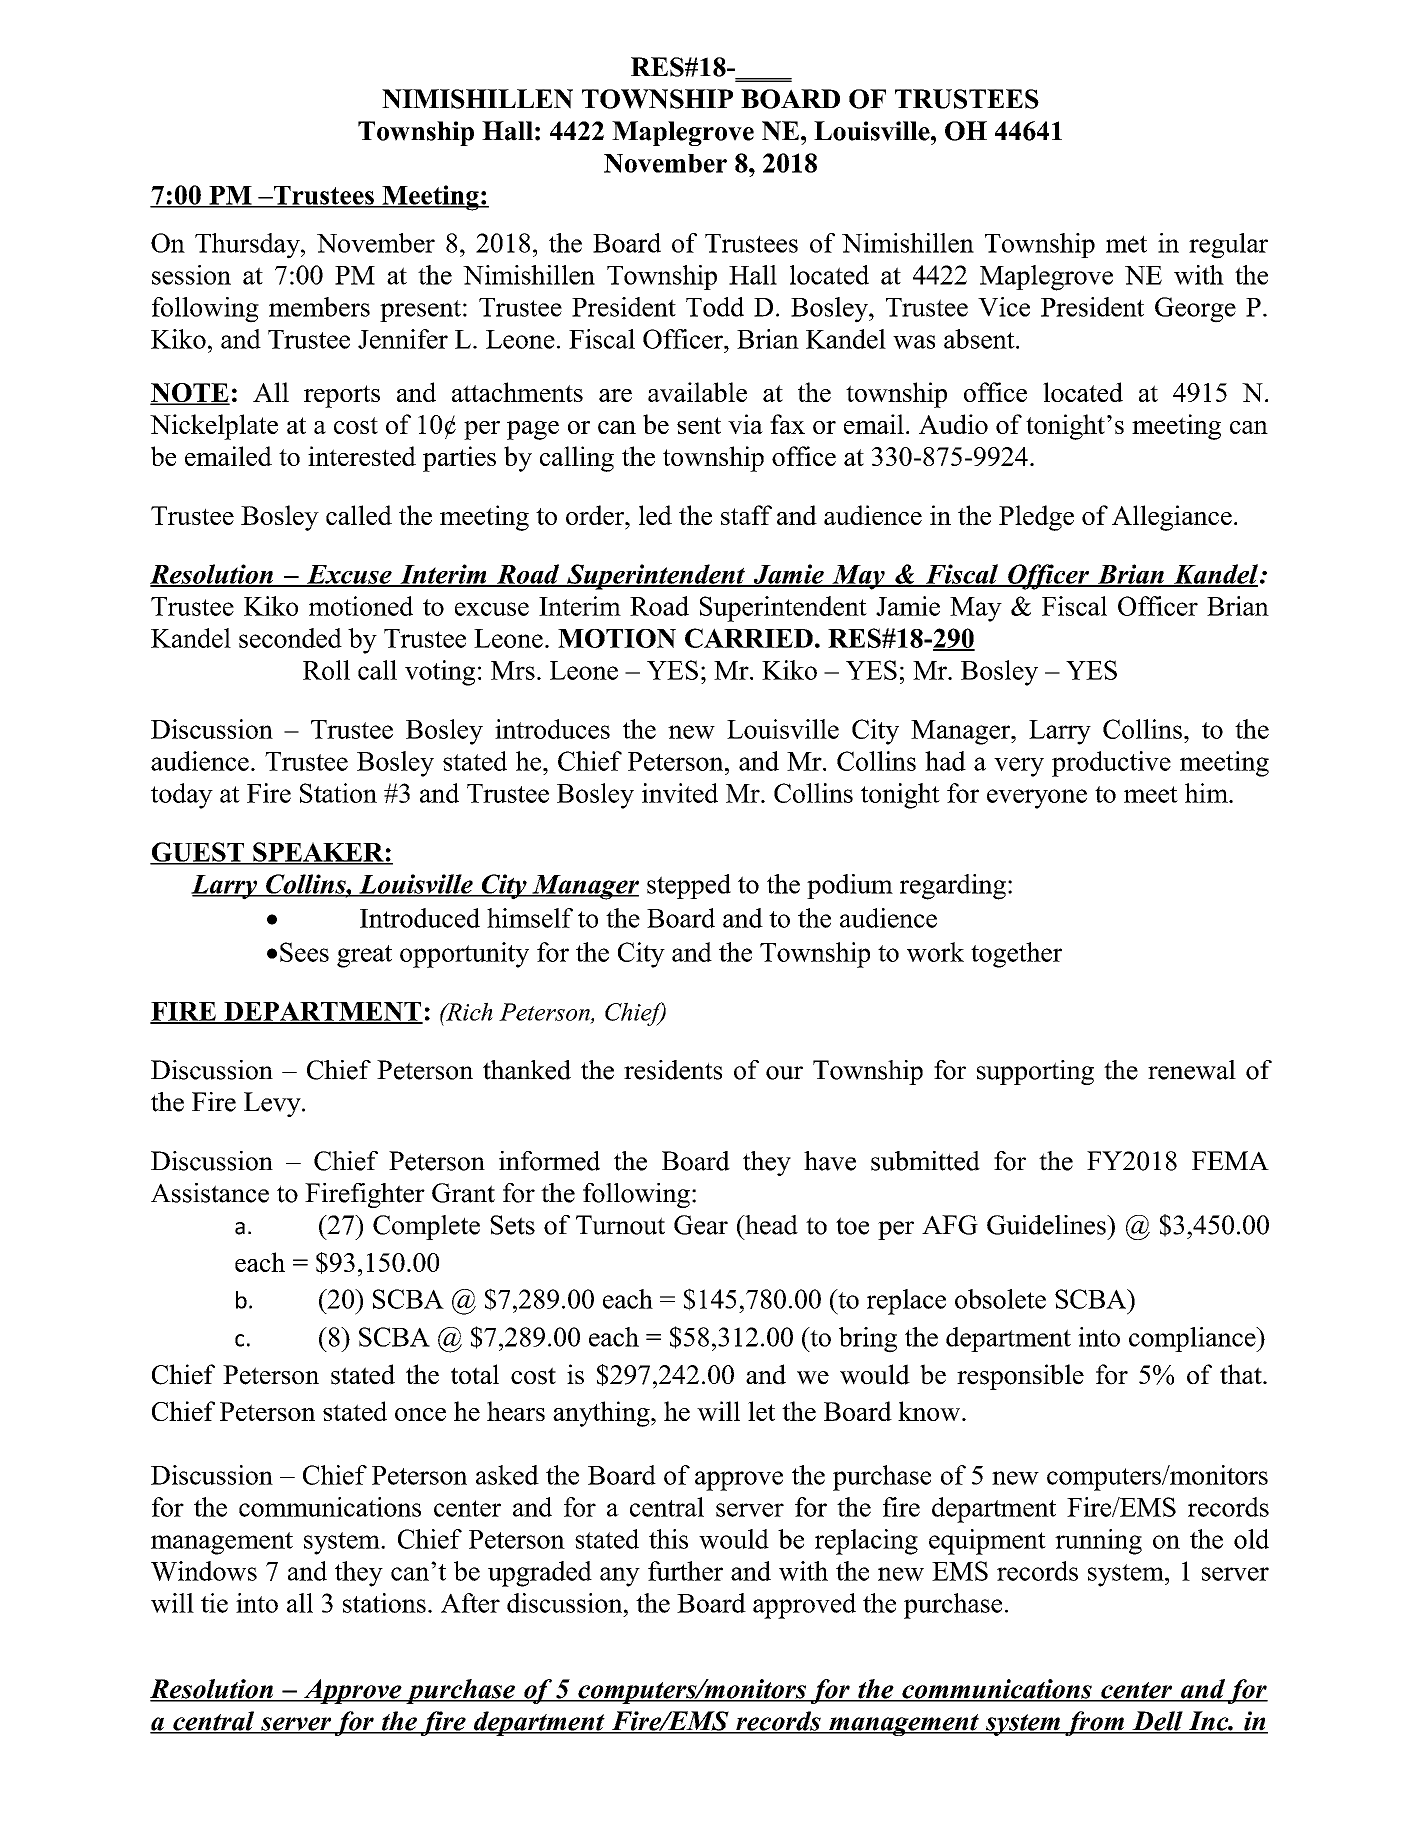 The image size is (1421, 1838). What do you see at coordinates (204, 1571) in the screenshot?
I see `Windows` at bounding box center [204, 1571].
